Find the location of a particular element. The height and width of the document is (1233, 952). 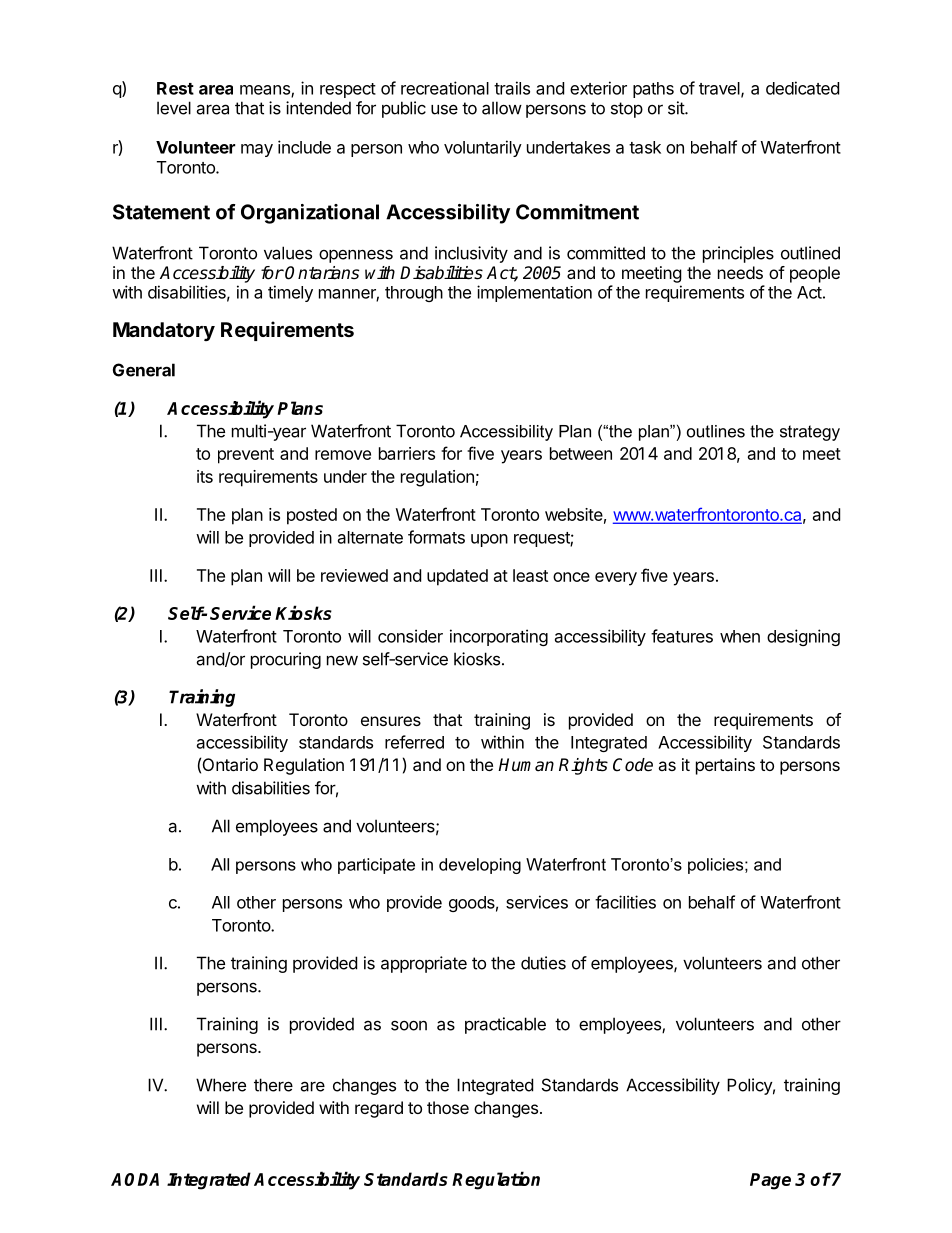

facilities is located at coordinates (625, 902).
